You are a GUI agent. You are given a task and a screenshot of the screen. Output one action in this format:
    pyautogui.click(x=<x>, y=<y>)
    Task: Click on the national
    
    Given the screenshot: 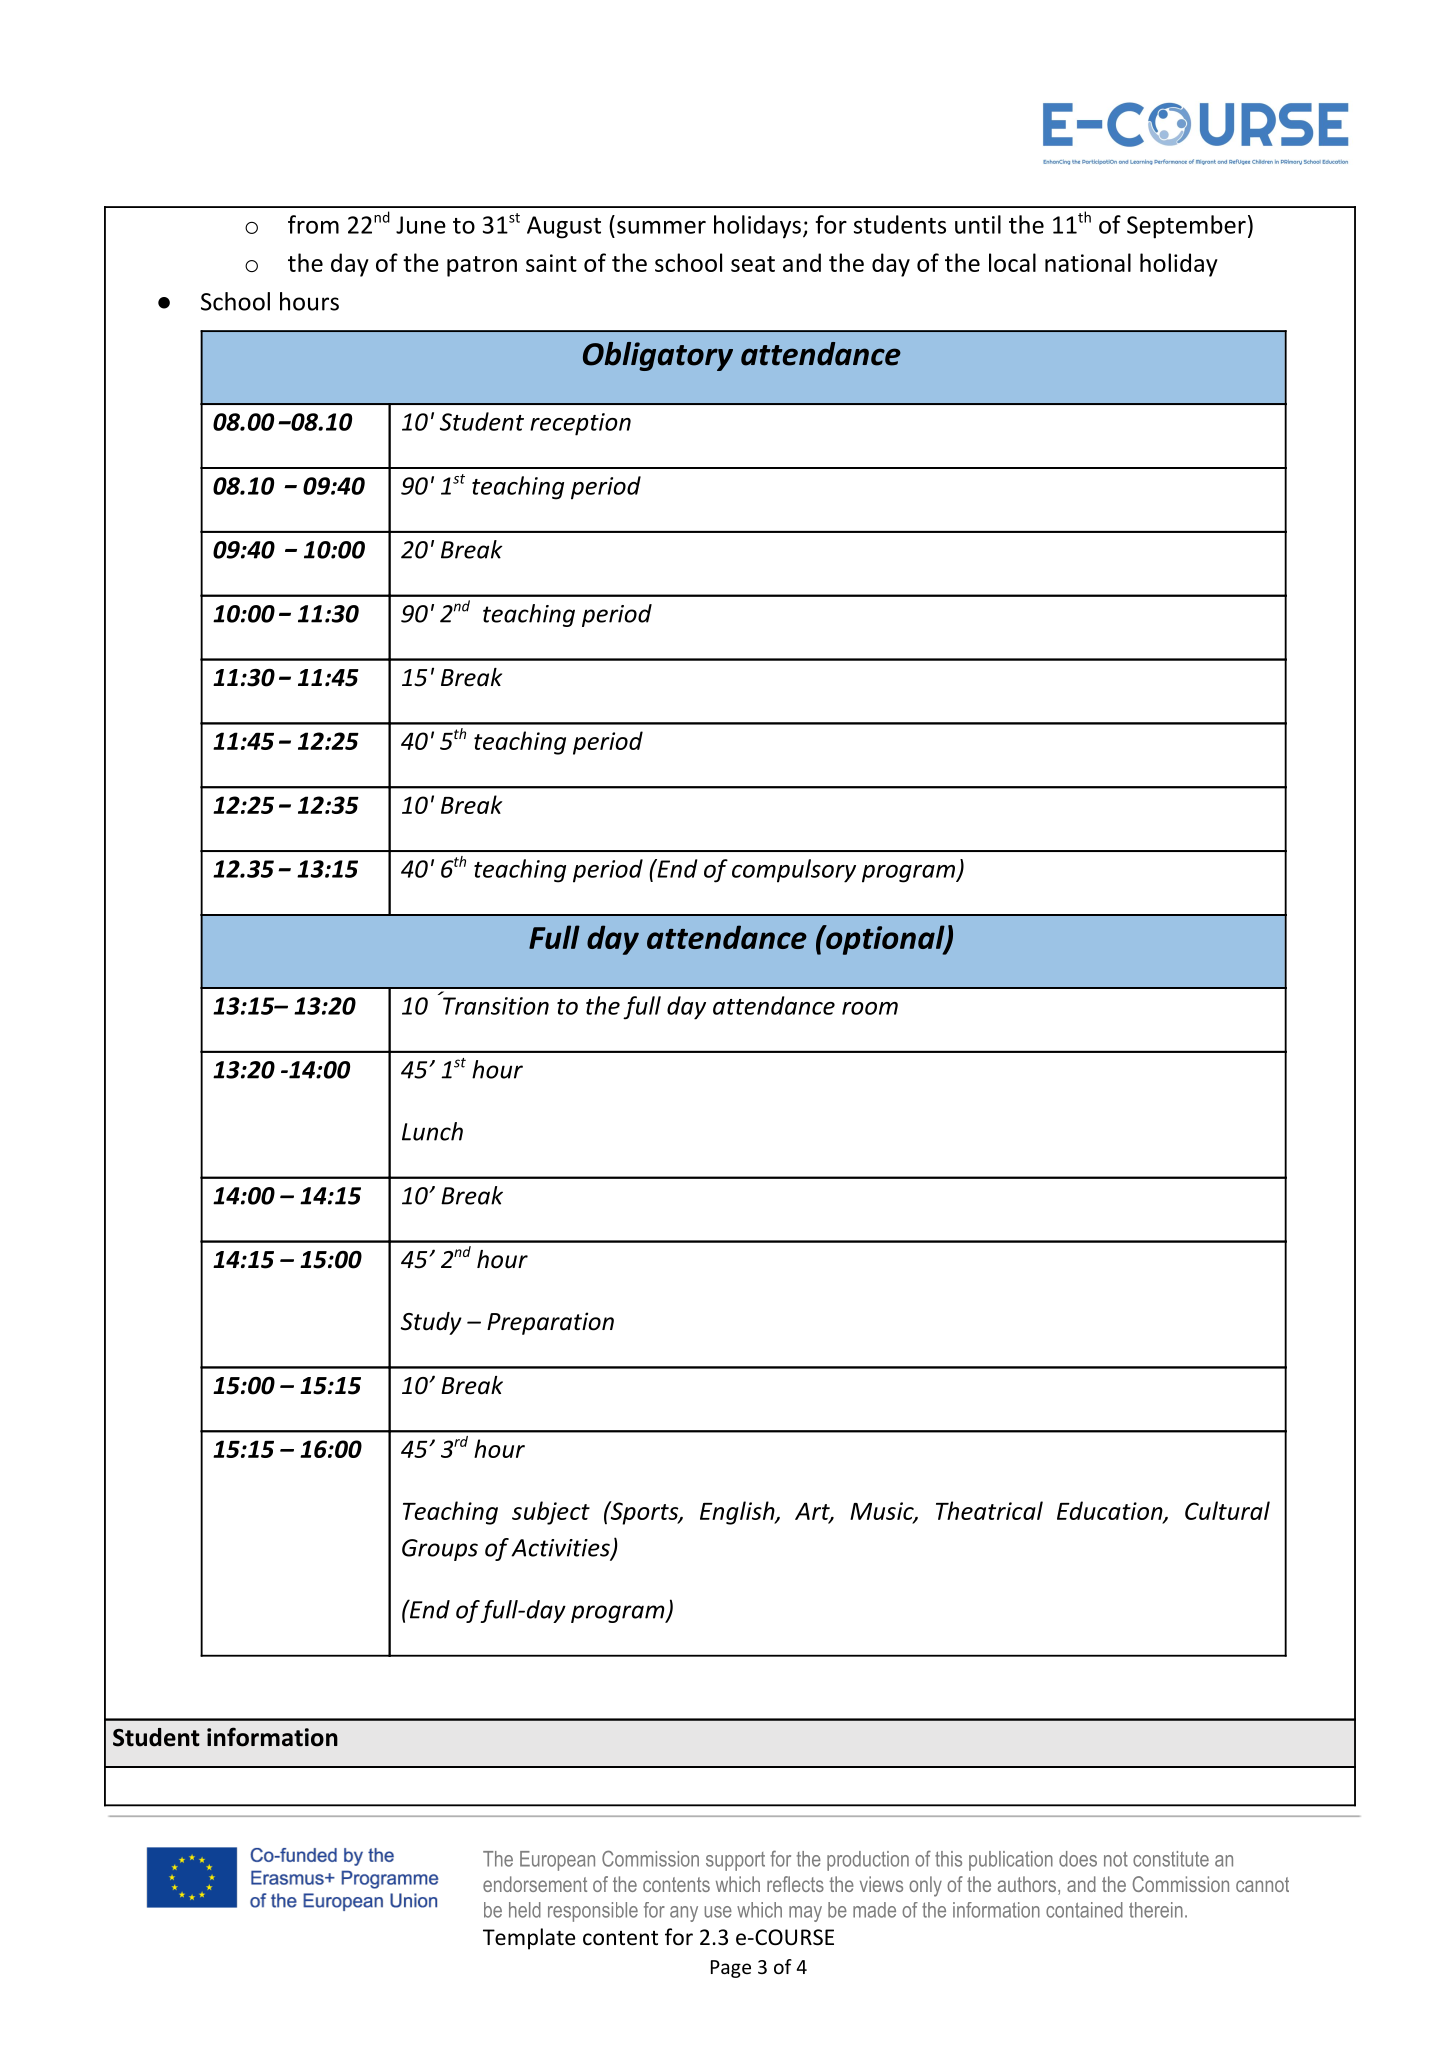 What is the action you would take?
    pyautogui.click(x=1088, y=262)
